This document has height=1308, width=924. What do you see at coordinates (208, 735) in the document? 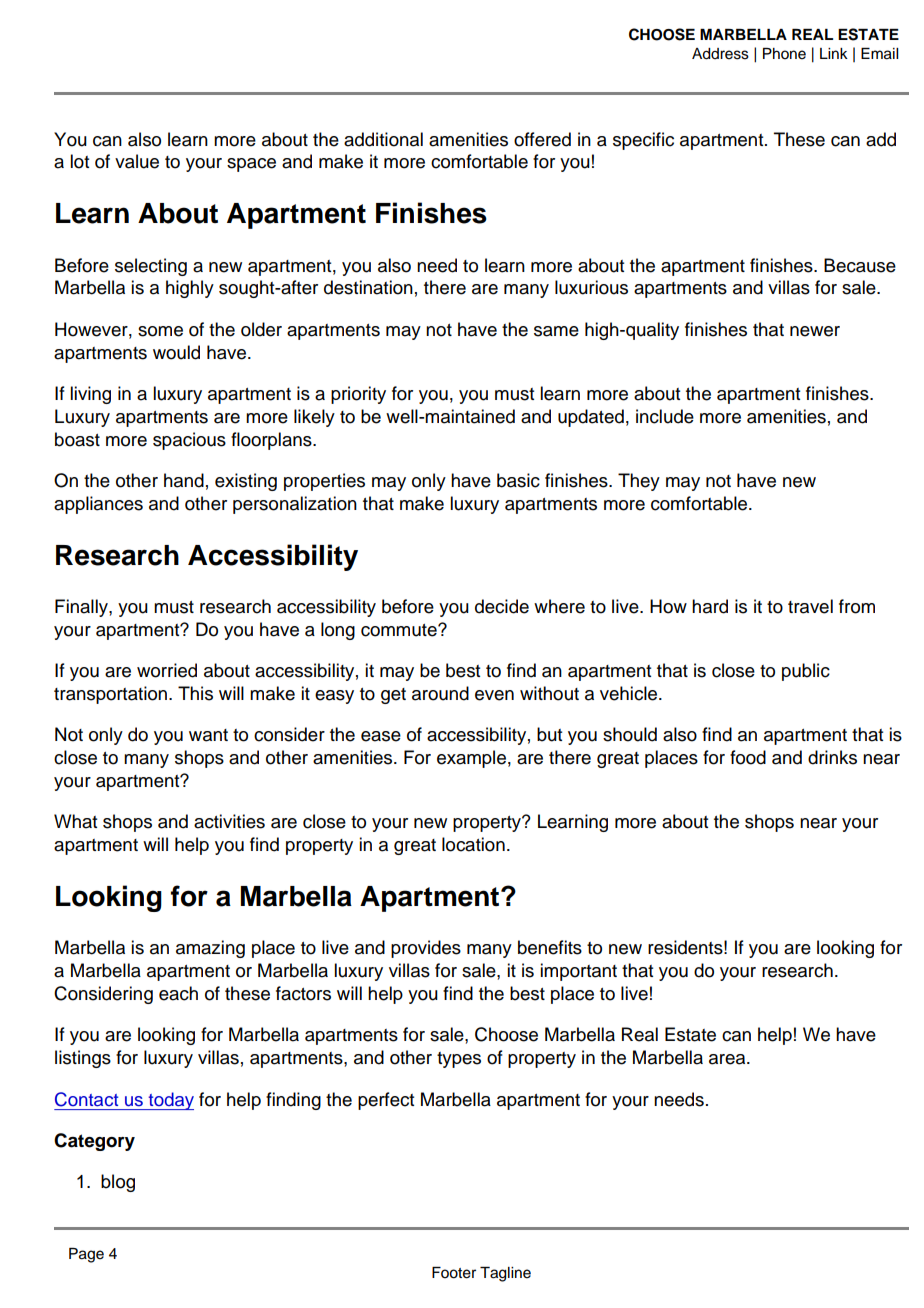
I see `want` at bounding box center [208, 735].
